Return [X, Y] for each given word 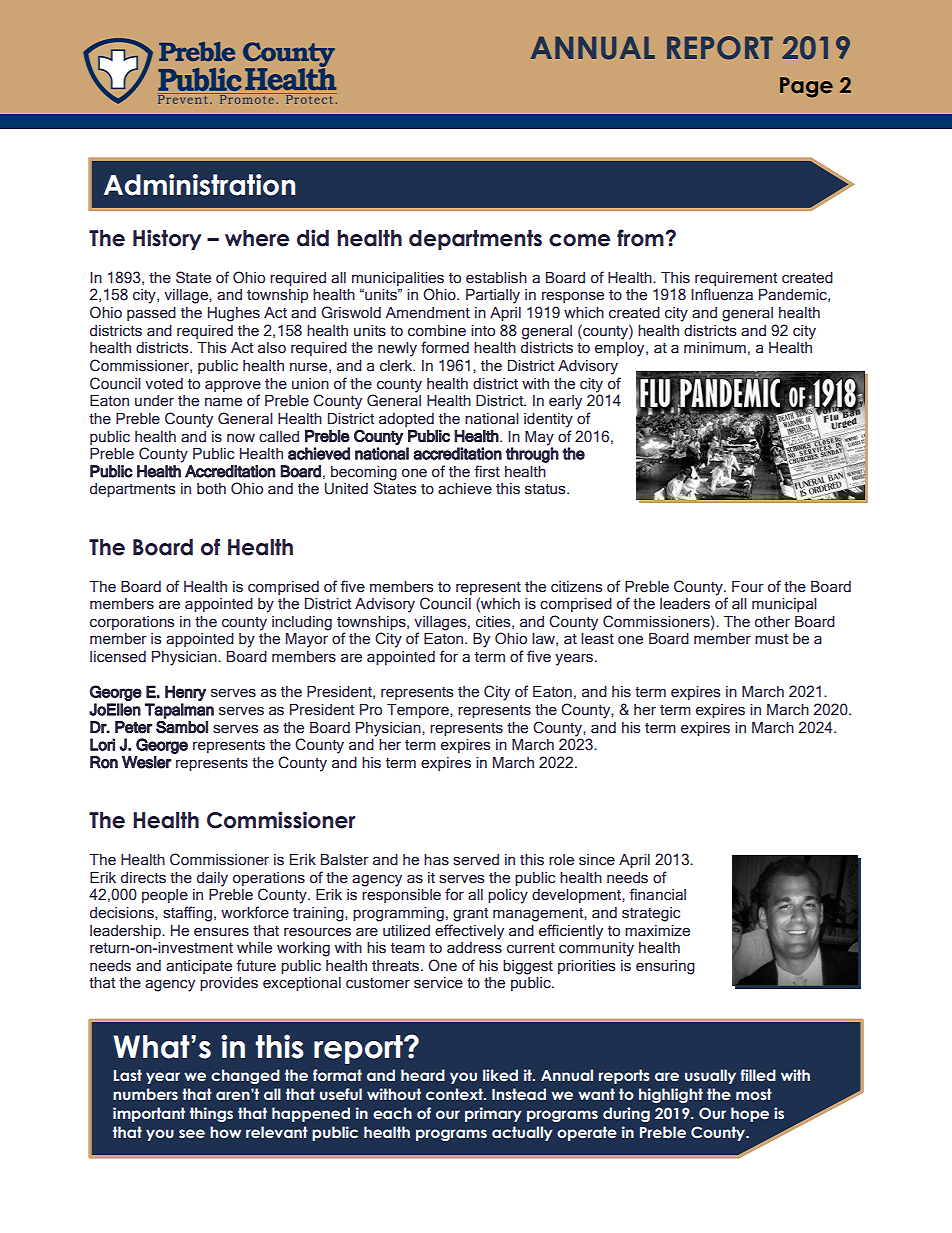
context [455, 1094]
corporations [132, 623]
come [579, 240]
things [211, 1114]
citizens [576, 587]
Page [806, 87]
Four [748, 586]
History [167, 239]
